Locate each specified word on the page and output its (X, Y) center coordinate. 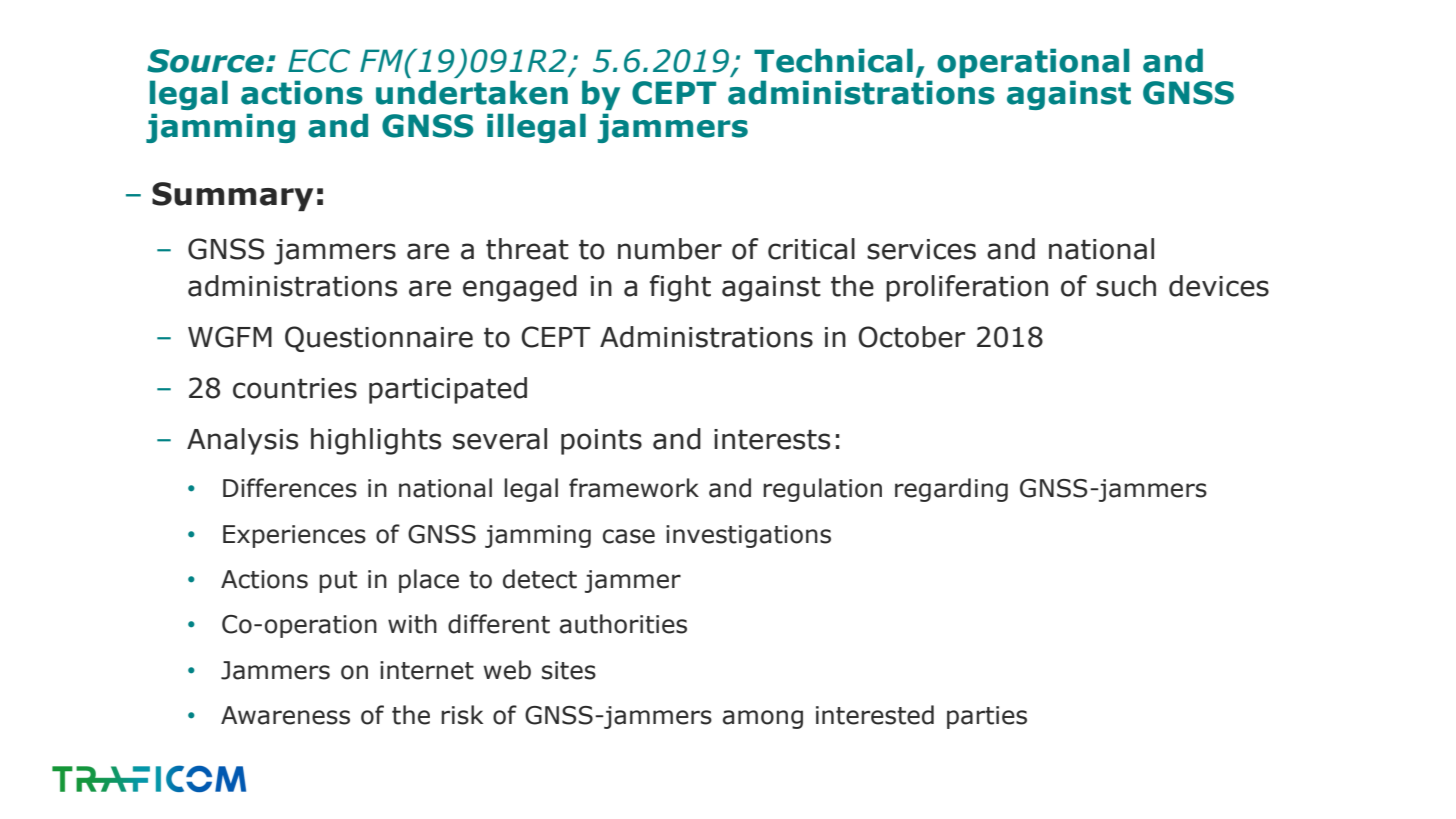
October (911, 337)
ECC (319, 61)
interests (772, 439)
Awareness (285, 715)
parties (987, 717)
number (670, 249)
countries (295, 388)
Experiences (294, 536)
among (763, 719)
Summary (232, 196)
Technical (833, 60)
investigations (748, 536)
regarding (951, 490)
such (1126, 286)
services (921, 249)
